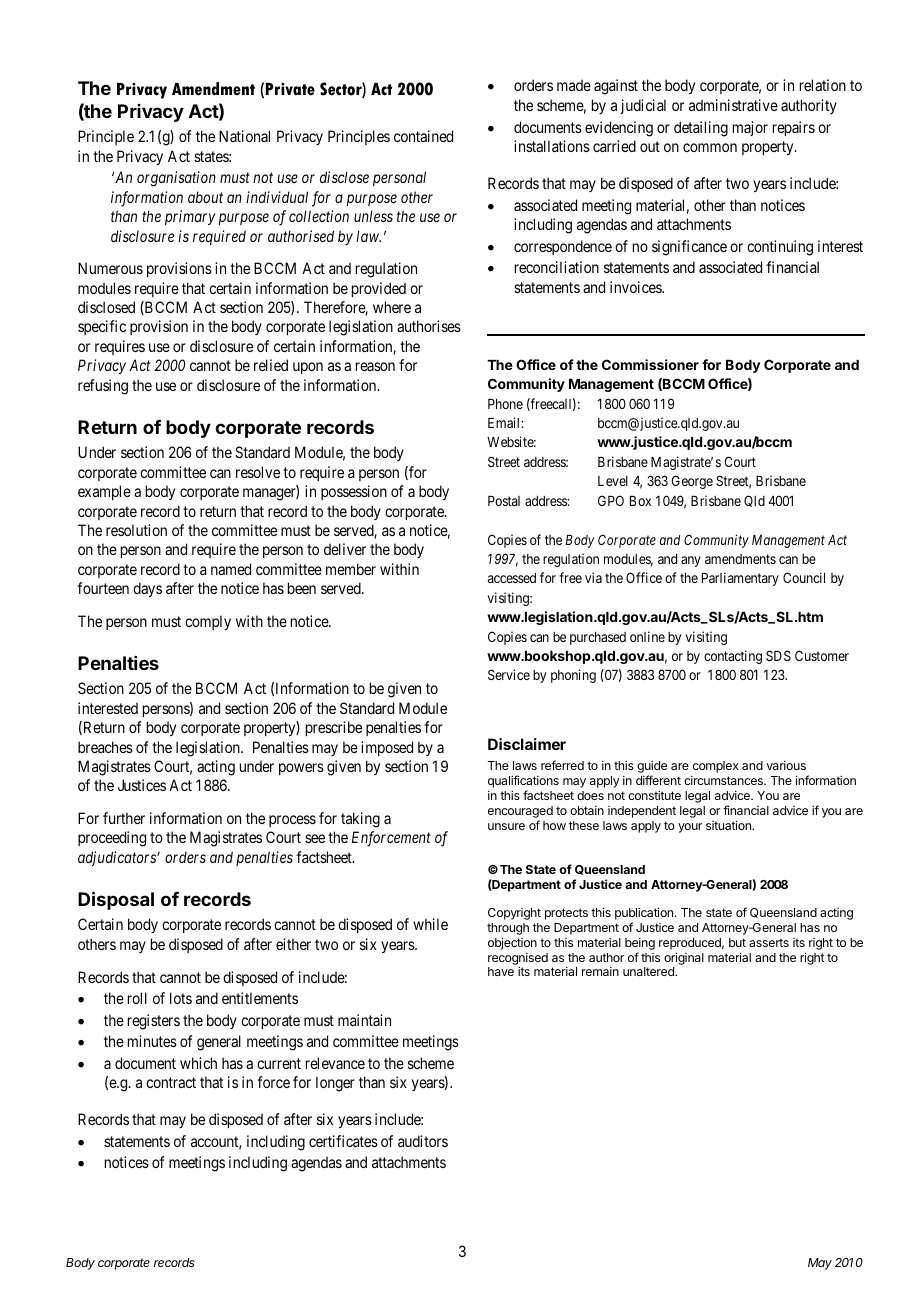  Describe the element at coordinates (523, 783) in the image. I see `qualifications` at that location.
